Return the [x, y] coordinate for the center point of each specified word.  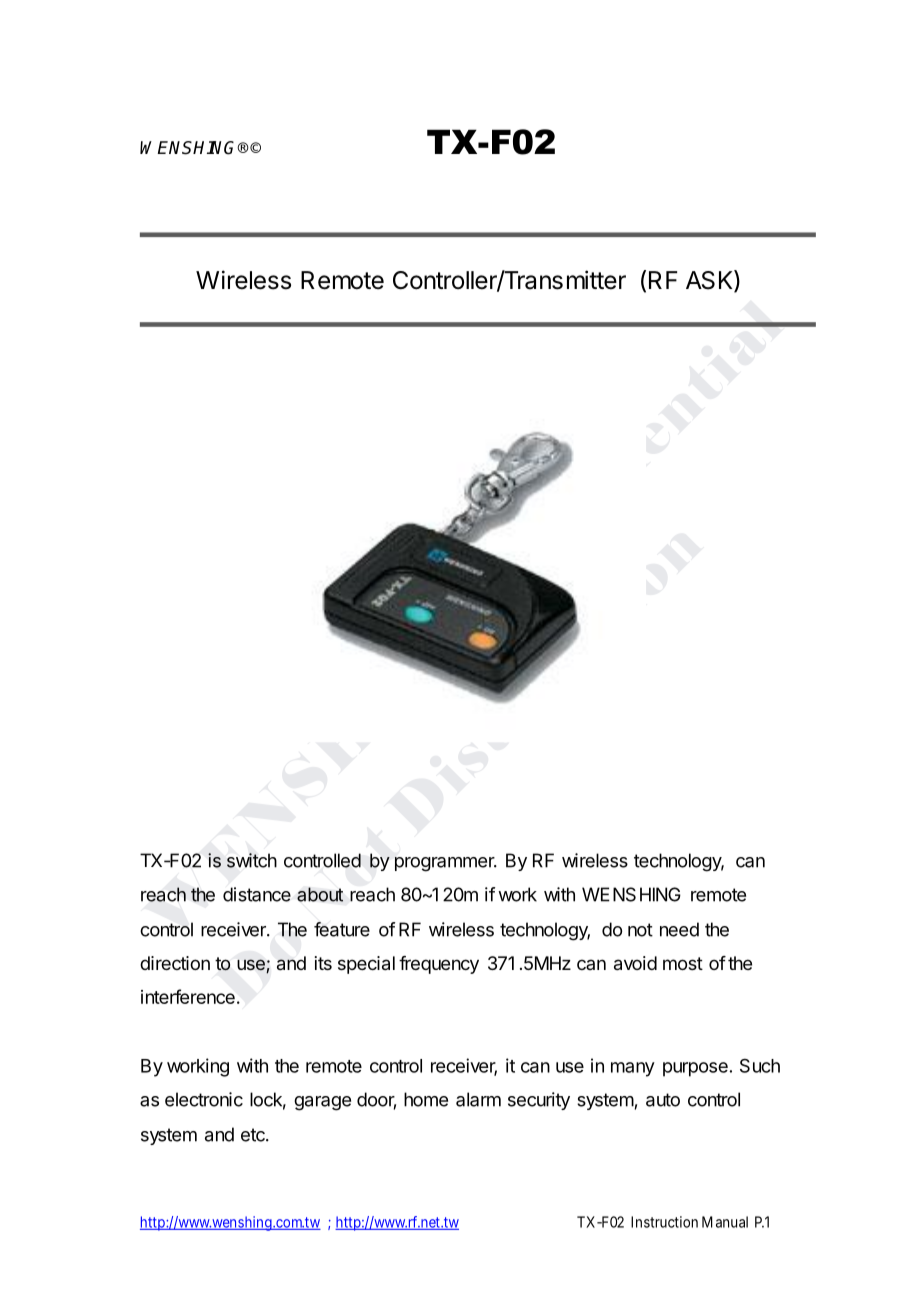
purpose [695, 1069]
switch [252, 860]
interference [188, 996]
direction [175, 963]
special [366, 965]
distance [257, 894]
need [679, 929]
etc [254, 1135]
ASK [710, 281]
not [640, 930]
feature [342, 929]
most [683, 963]
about [320, 894]
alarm [478, 1099]
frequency [439, 965]
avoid [635, 963]
